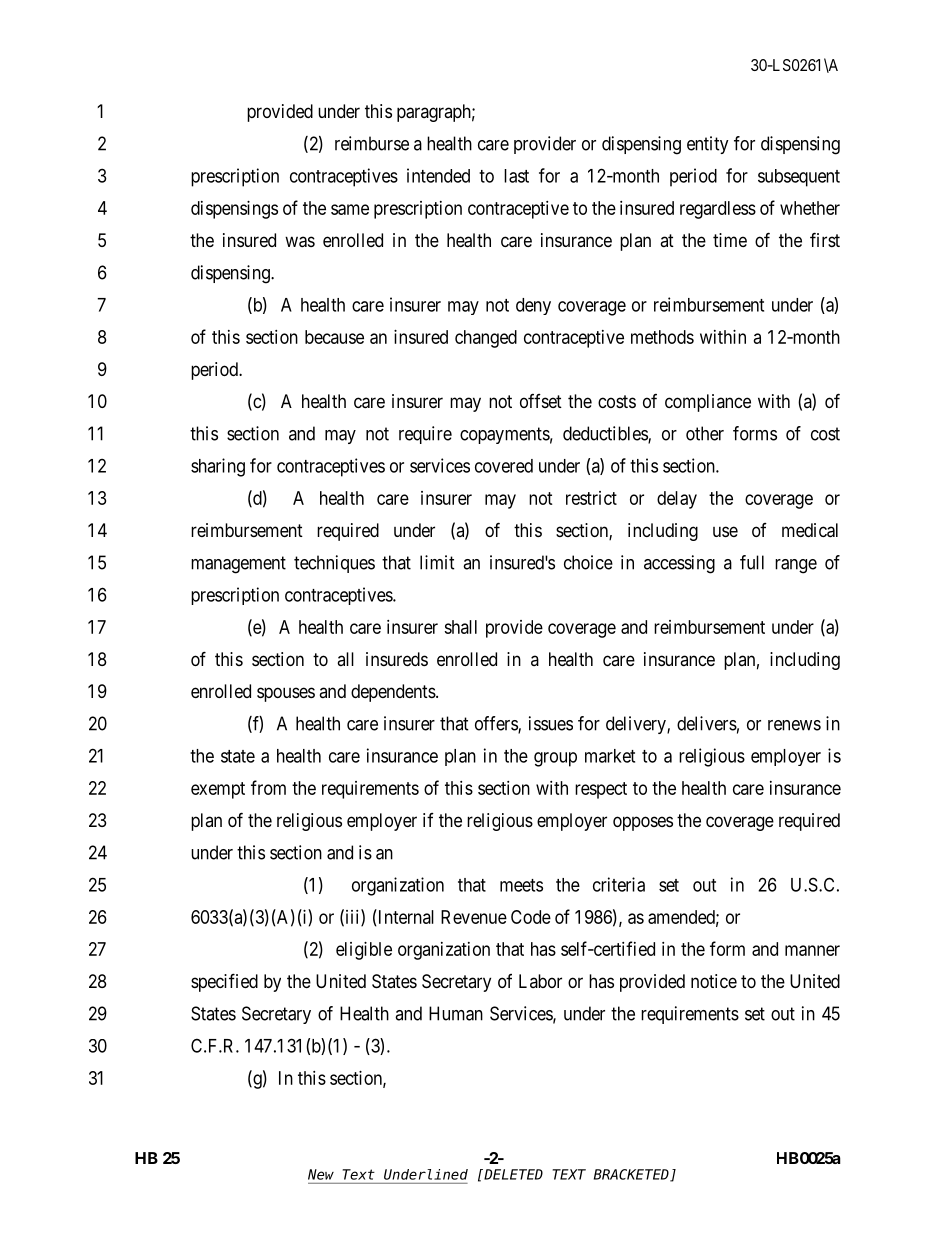 Image resolution: width=952 pixels, height=1233 pixels. Describe the element at coordinates (460, 627) in the document. I see `shall` at that location.
